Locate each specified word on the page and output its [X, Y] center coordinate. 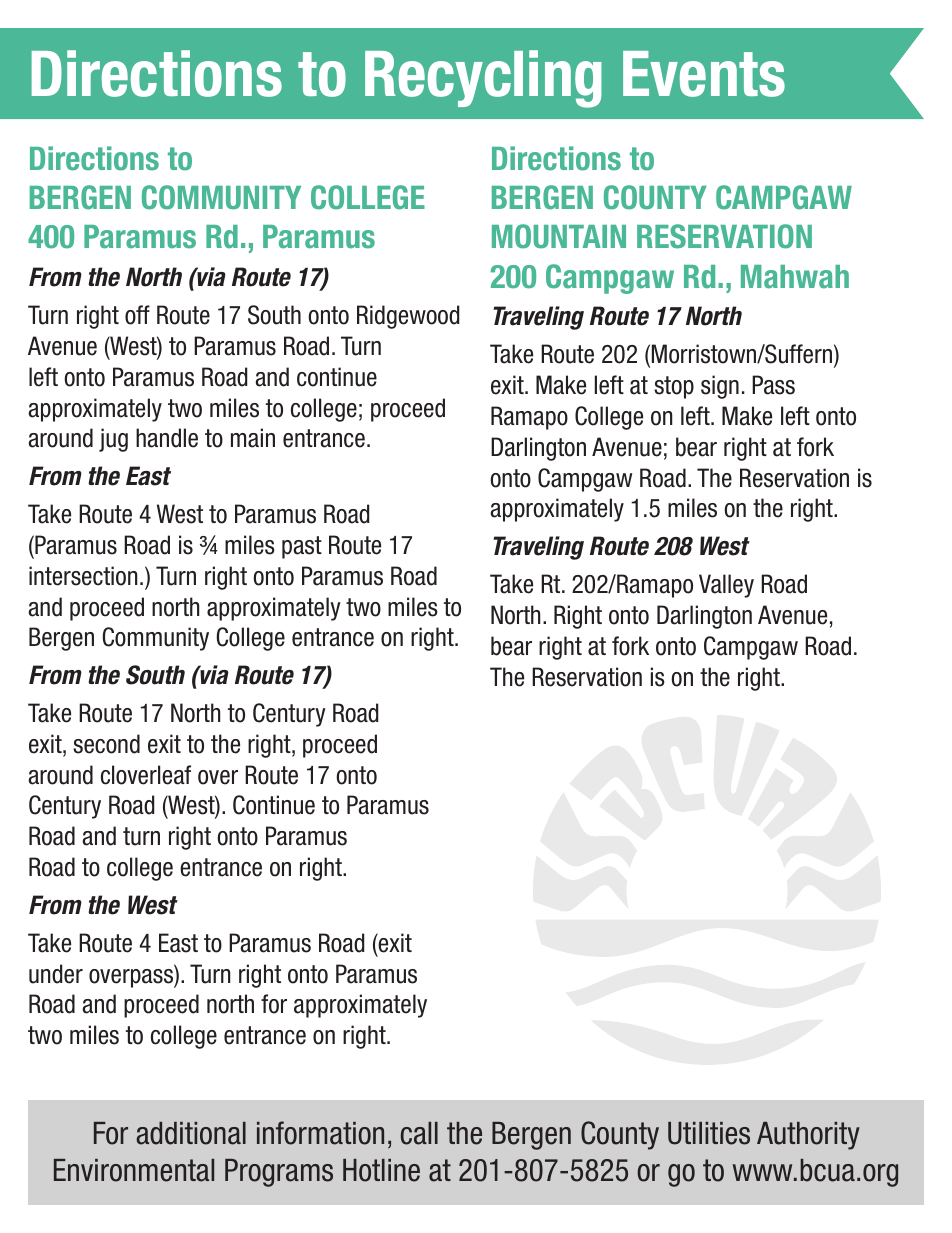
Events [704, 74]
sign [720, 387]
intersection [83, 576]
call [419, 1133]
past [302, 547]
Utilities [709, 1133]
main [253, 438]
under [56, 974]
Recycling [483, 79]
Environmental [134, 1170]
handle [167, 438]
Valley [726, 586]
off [137, 315]
